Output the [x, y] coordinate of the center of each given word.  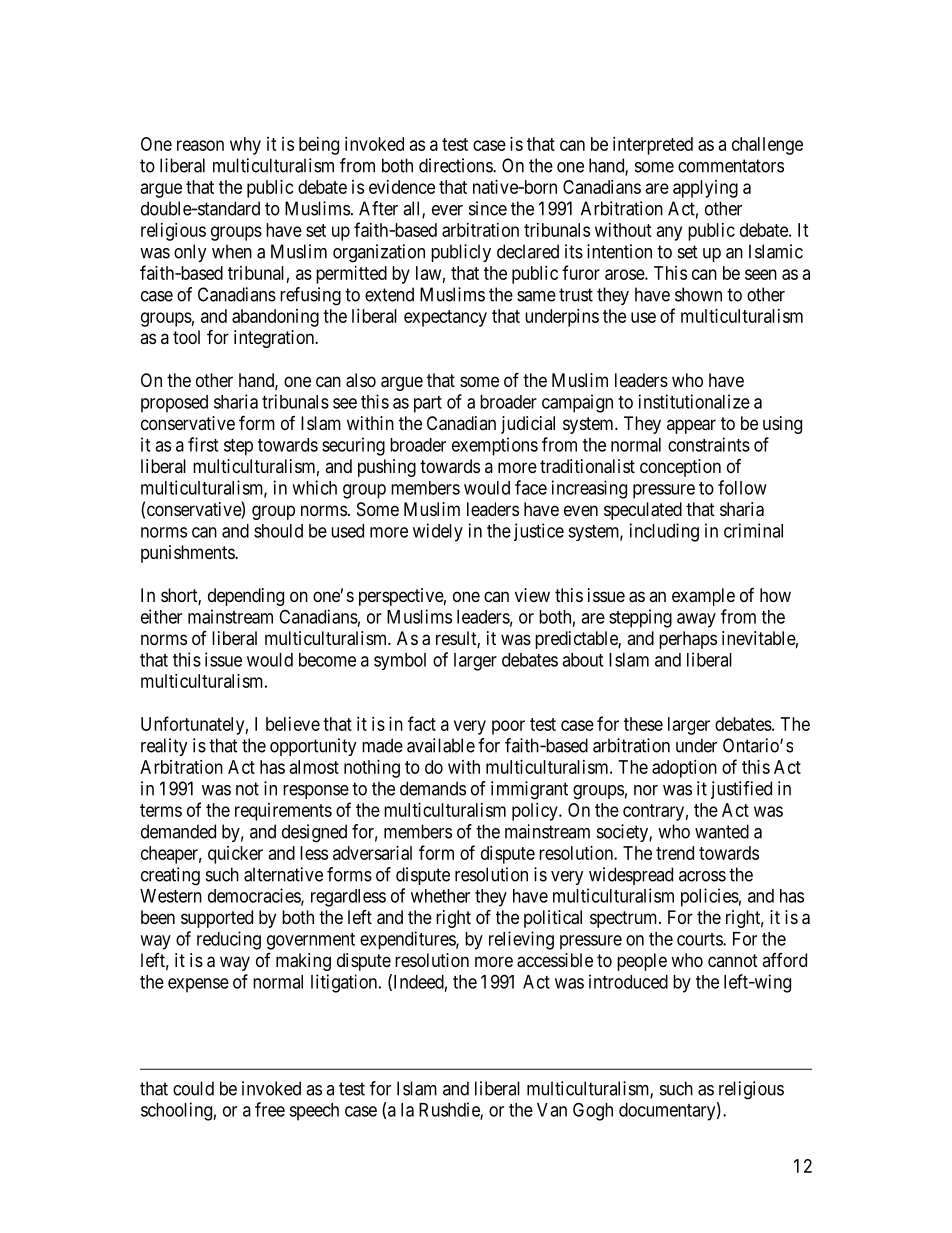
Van [552, 1110]
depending [246, 597]
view [532, 595]
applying [705, 189]
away [696, 620]
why [245, 146]
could [193, 1088]
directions [456, 165]
